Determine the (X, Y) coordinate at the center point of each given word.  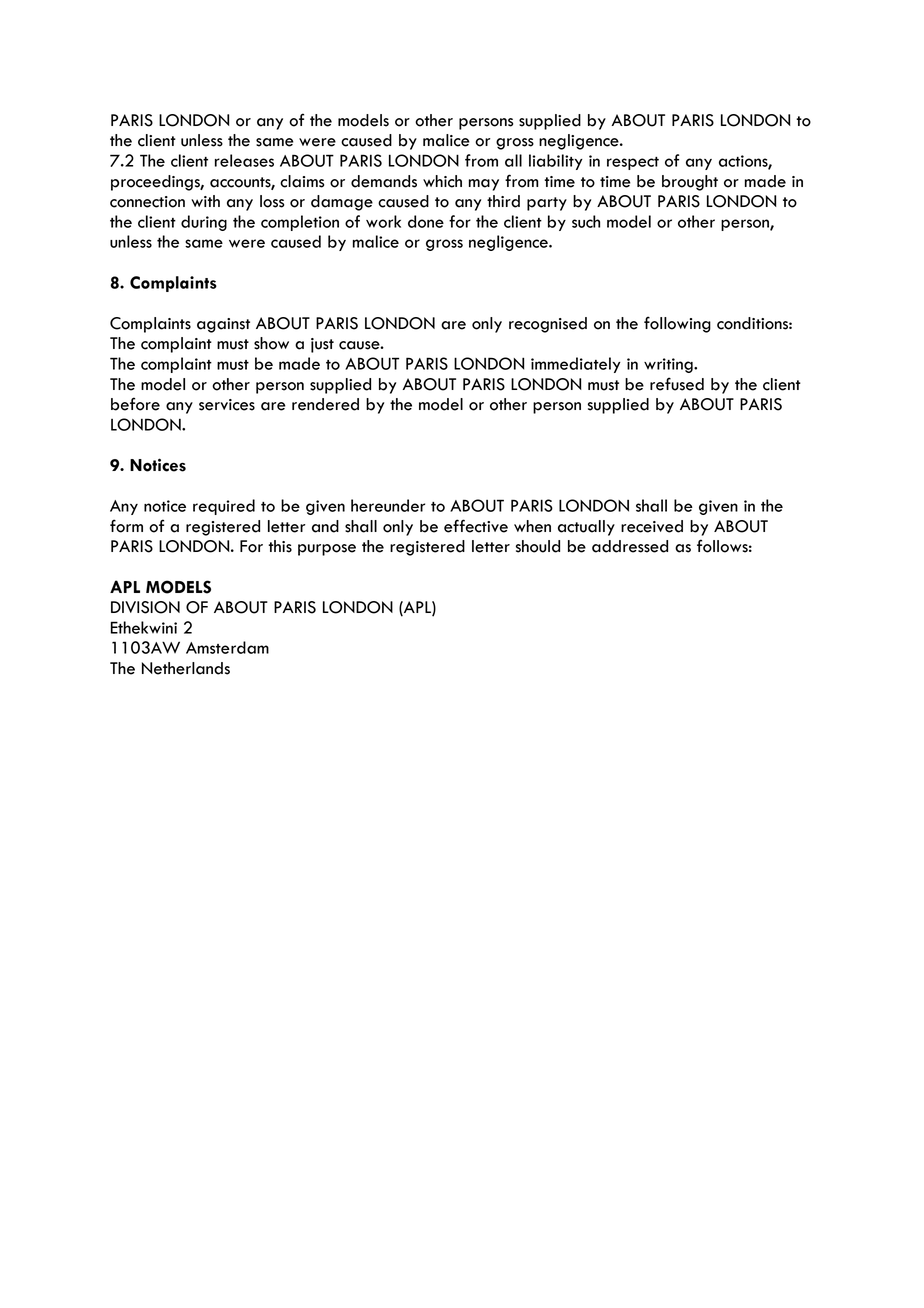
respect (633, 163)
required (224, 507)
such (586, 221)
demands (384, 181)
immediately (576, 365)
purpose (327, 550)
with (205, 201)
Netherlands (186, 668)
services (227, 405)
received (652, 526)
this (280, 546)
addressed (630, 546)
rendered (325, 404)
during (204, 223)
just (322, 345)
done (426, 221)
